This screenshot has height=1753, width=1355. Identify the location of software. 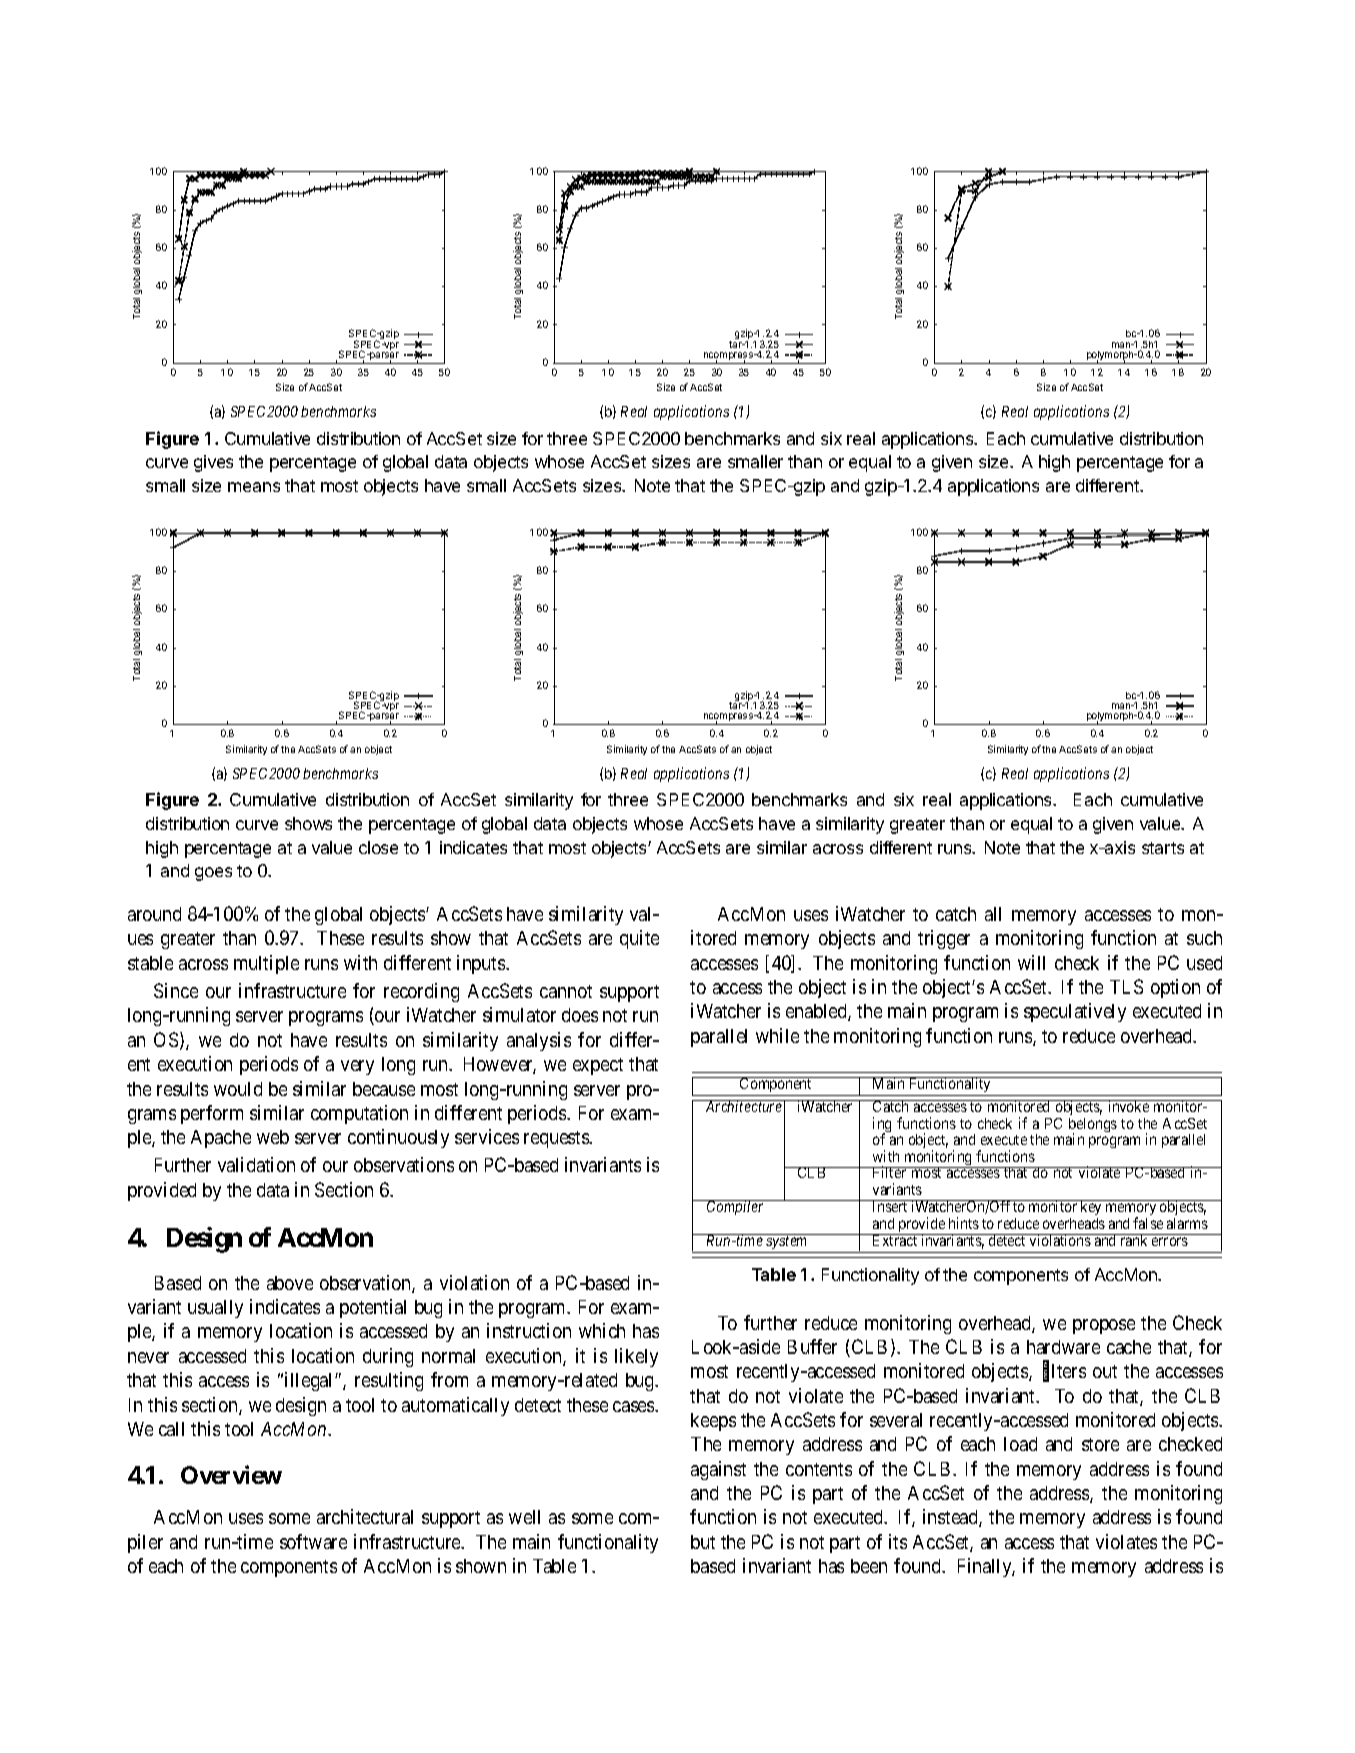
(313, 1541).
